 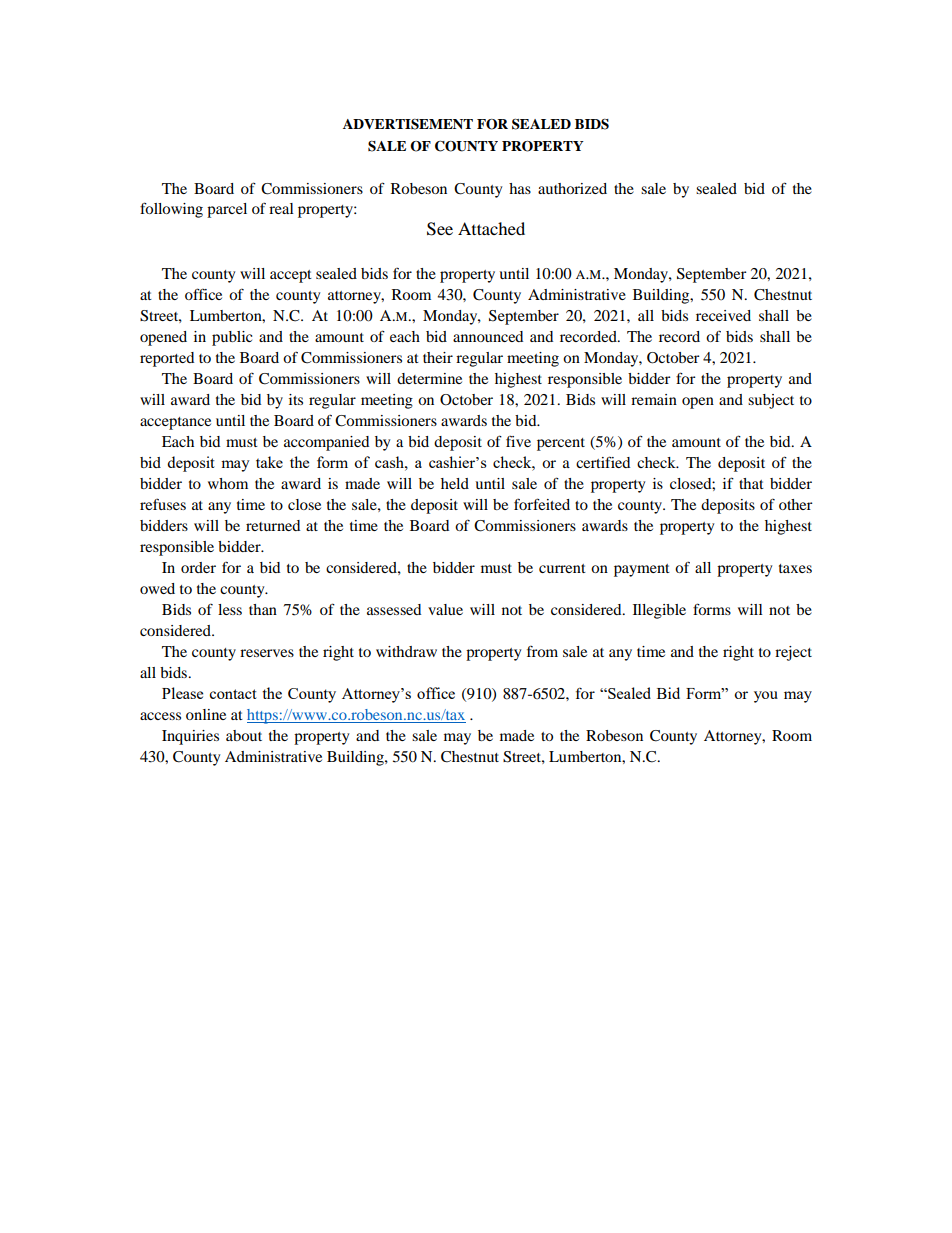 I want to click on Attached, so click(x=491, y=228).
